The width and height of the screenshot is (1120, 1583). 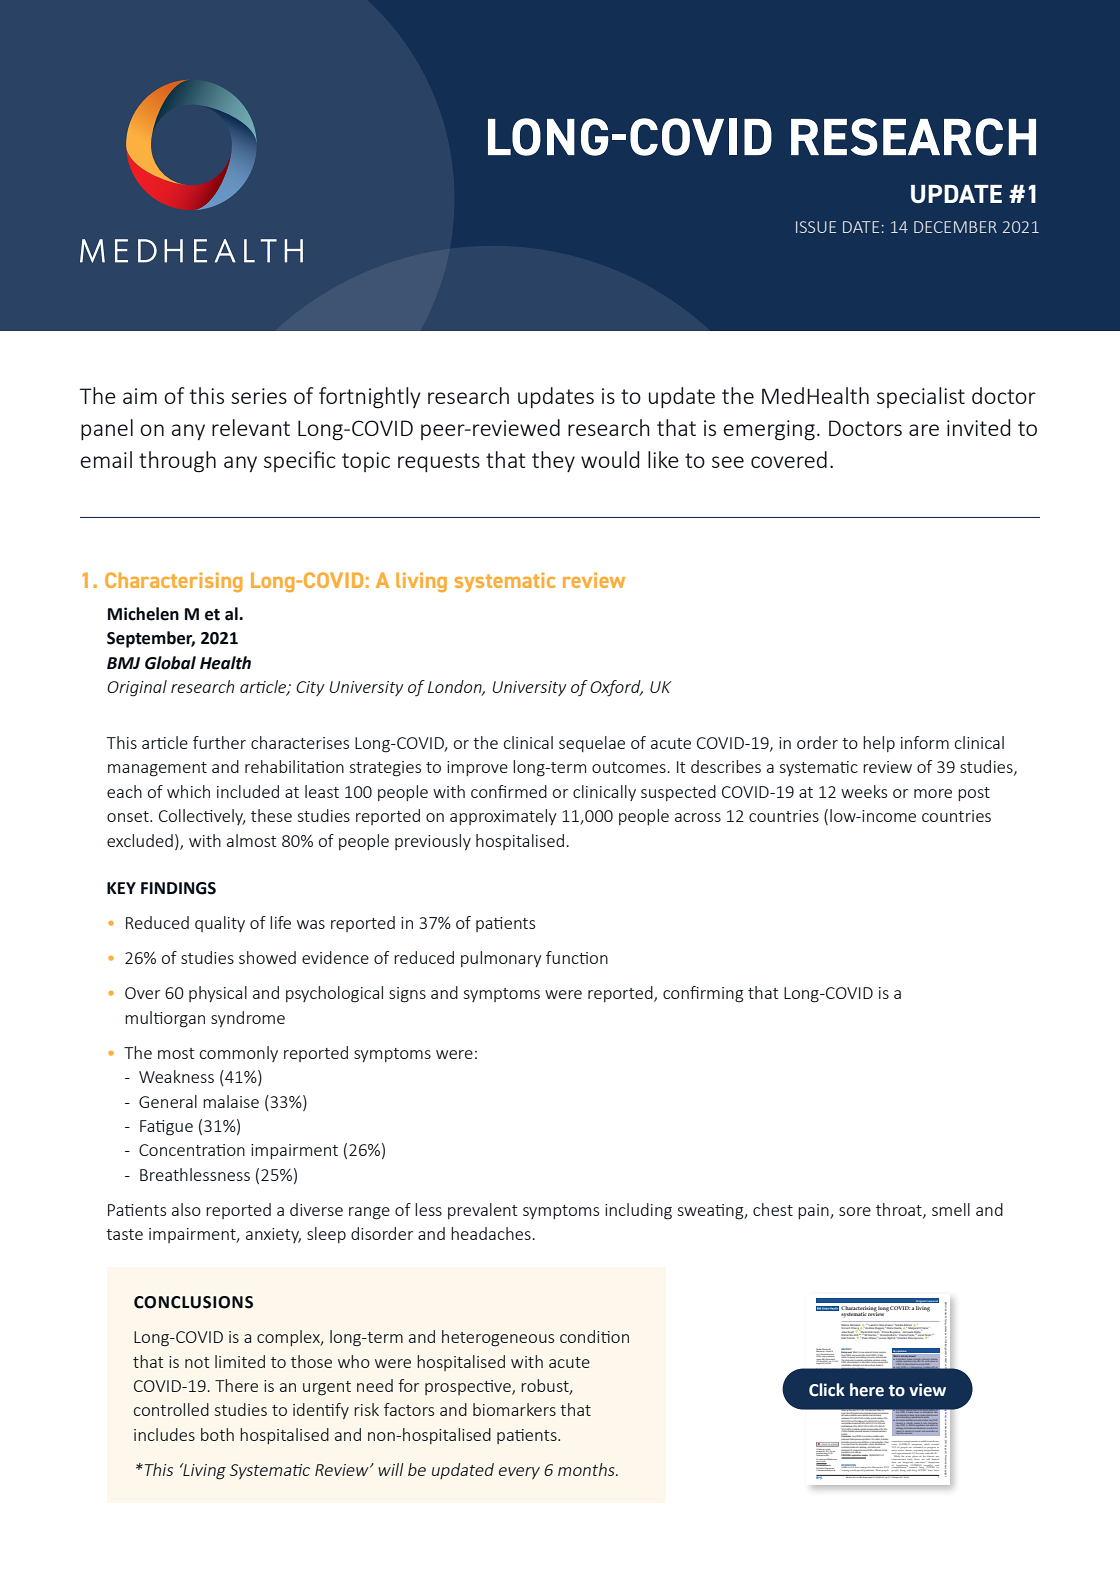 I want to click on ISSUE, so click(x=816, y=227).
